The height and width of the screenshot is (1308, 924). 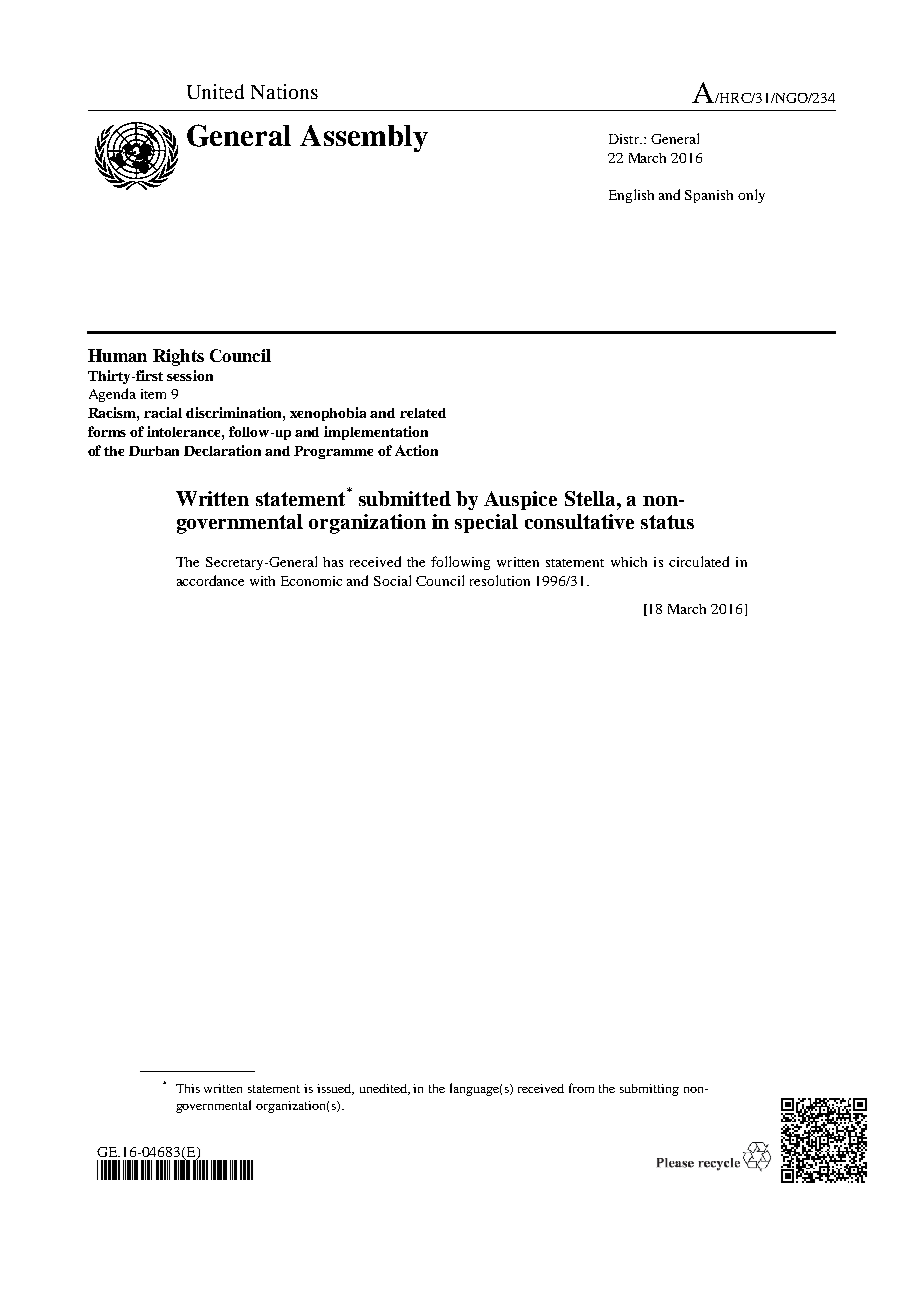 What do you see at coordinates (210, 580) in the screenshot?
I see `accordance` at bounding box center [210, 580].
